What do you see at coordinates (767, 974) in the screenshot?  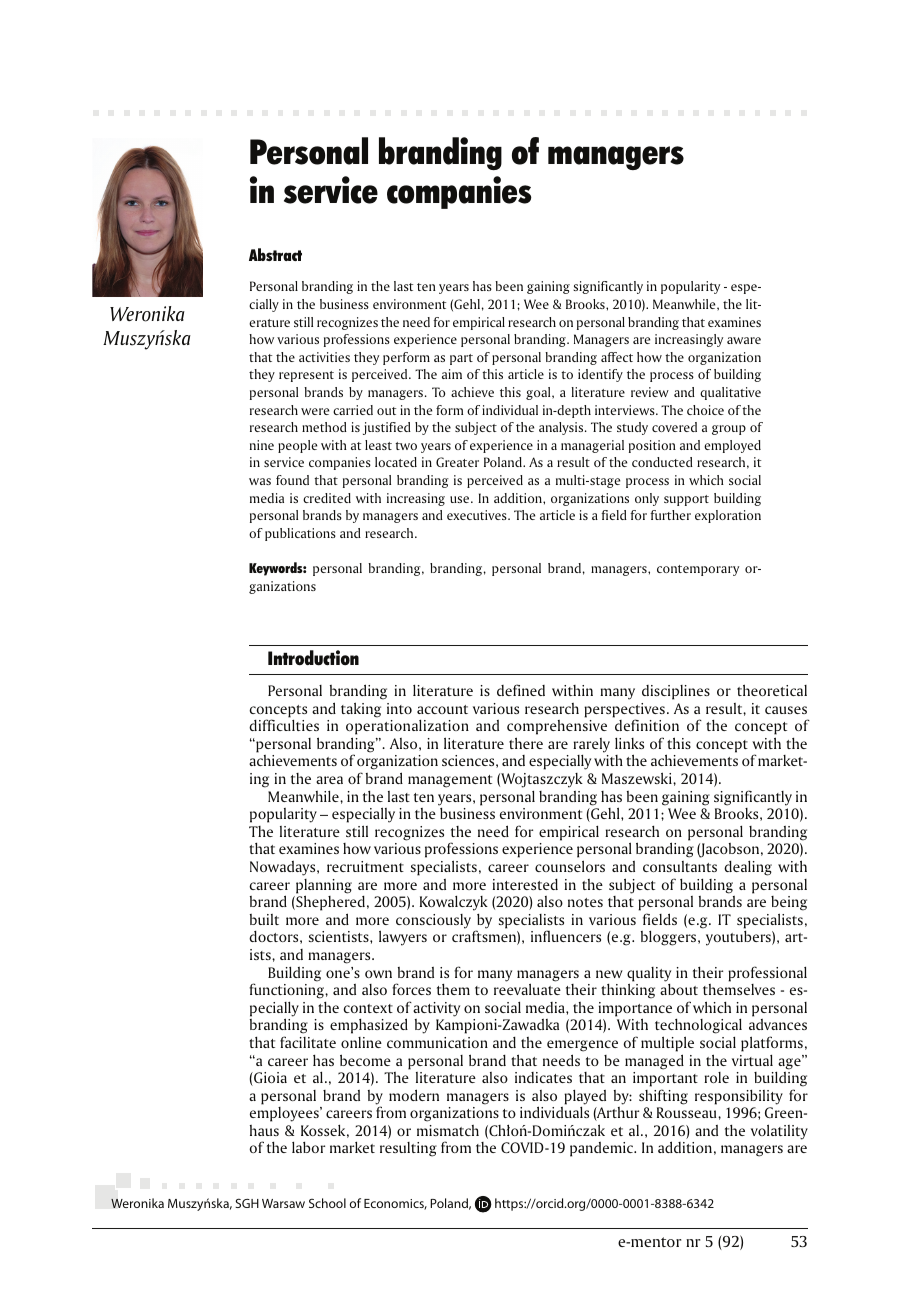 I see `professional` at bounding box center [767, 974].
